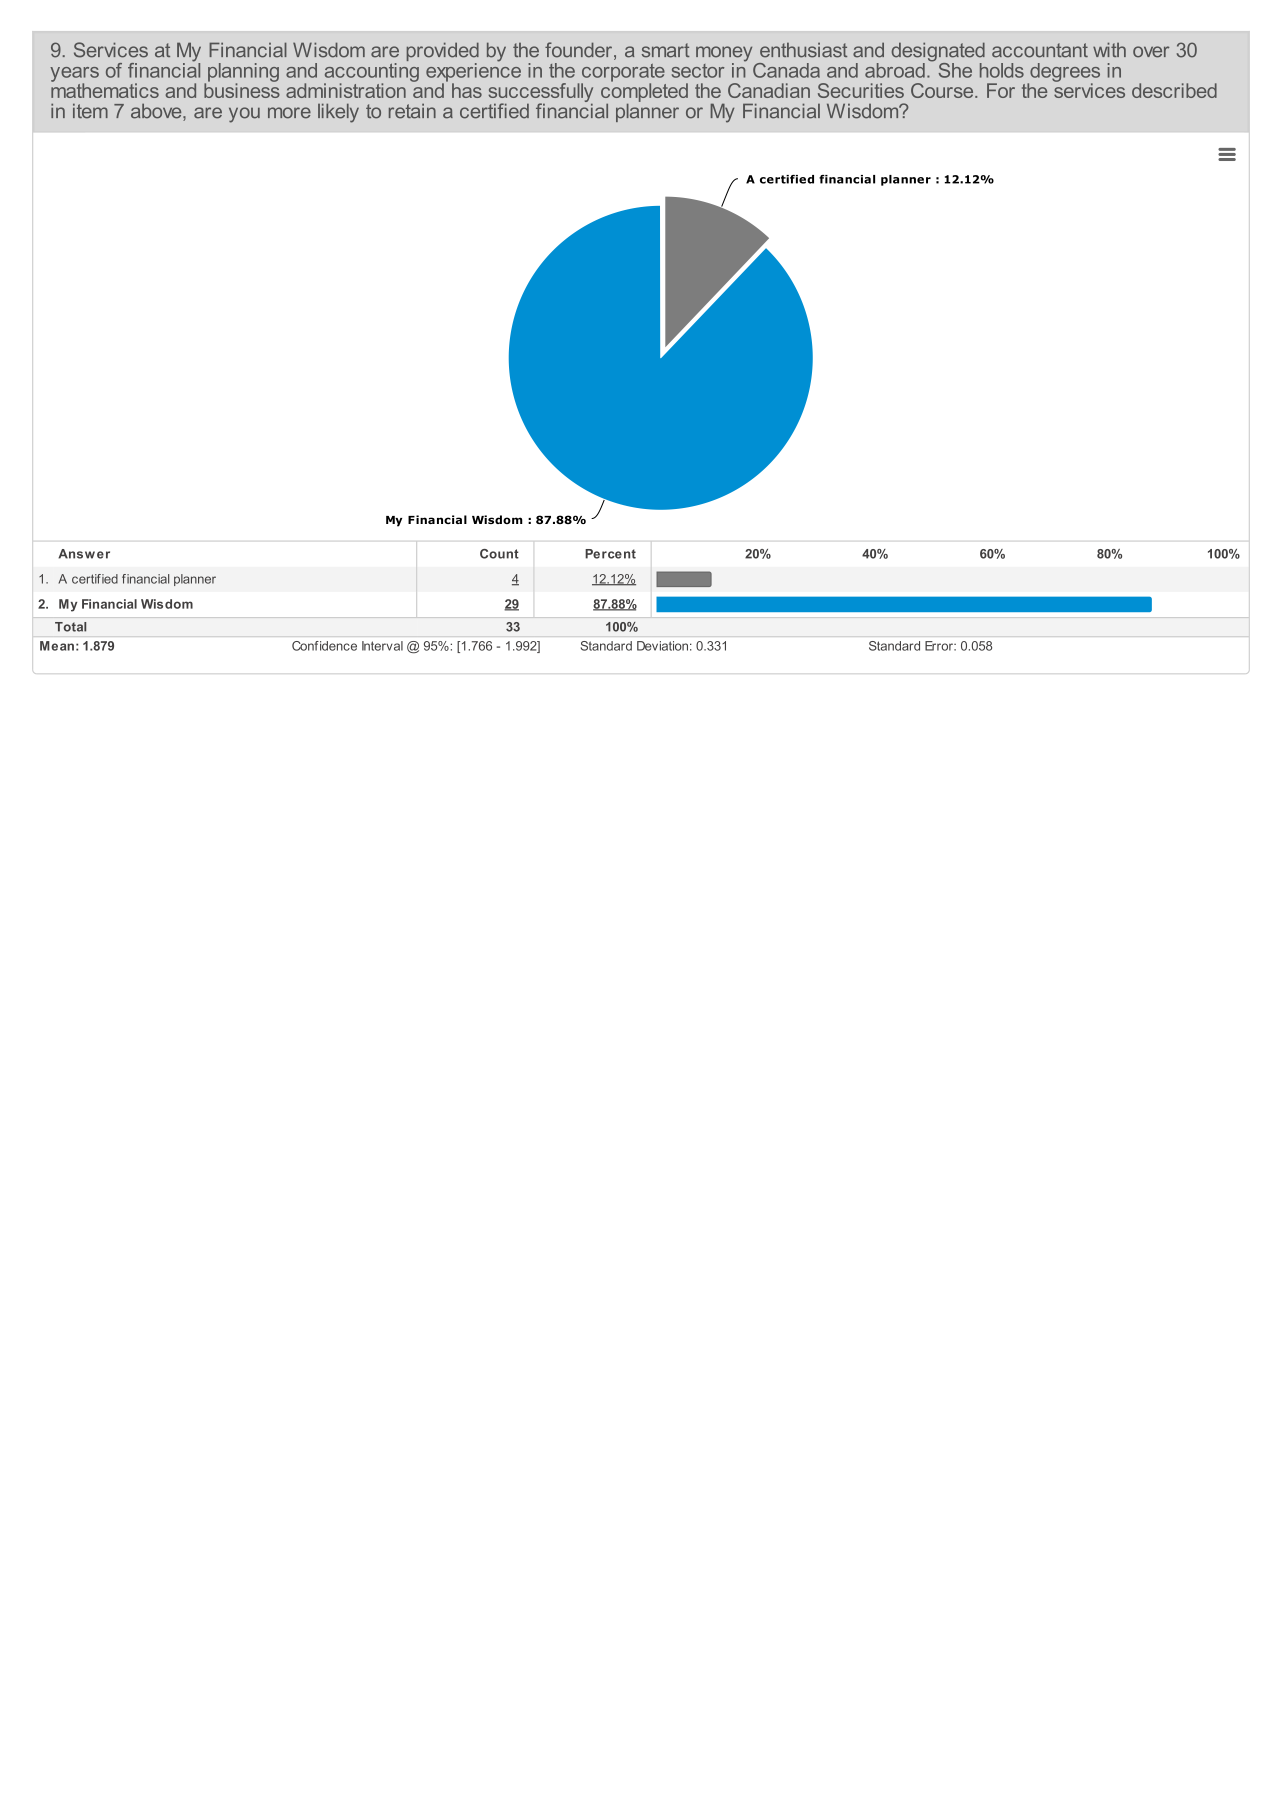 The image size is (1282, 1807). Describe the element at coordinates (610, 554) in the document. I see `Percent` at that location.
